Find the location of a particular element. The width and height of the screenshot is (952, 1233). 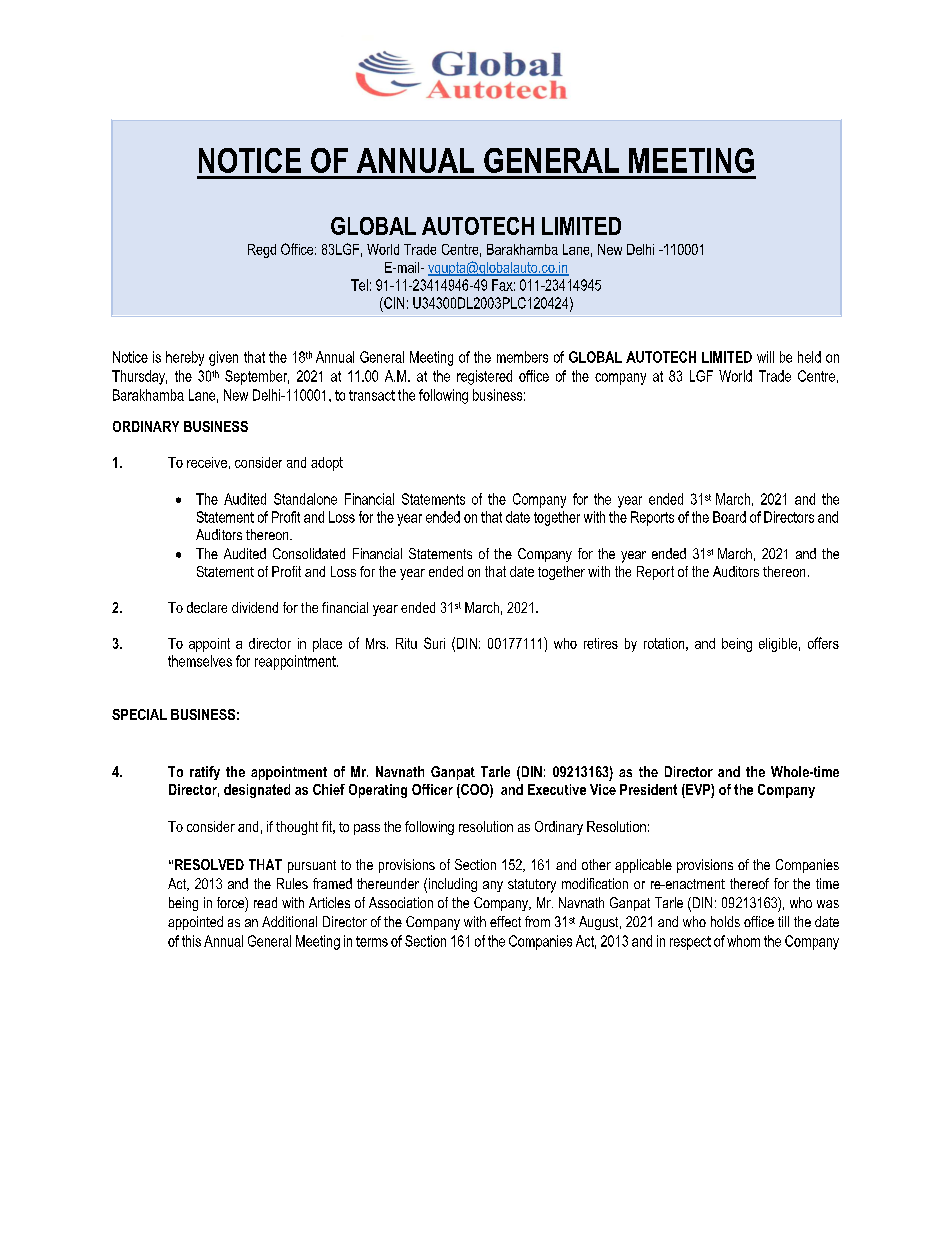

CIN is located at coordinates (393, 303).
